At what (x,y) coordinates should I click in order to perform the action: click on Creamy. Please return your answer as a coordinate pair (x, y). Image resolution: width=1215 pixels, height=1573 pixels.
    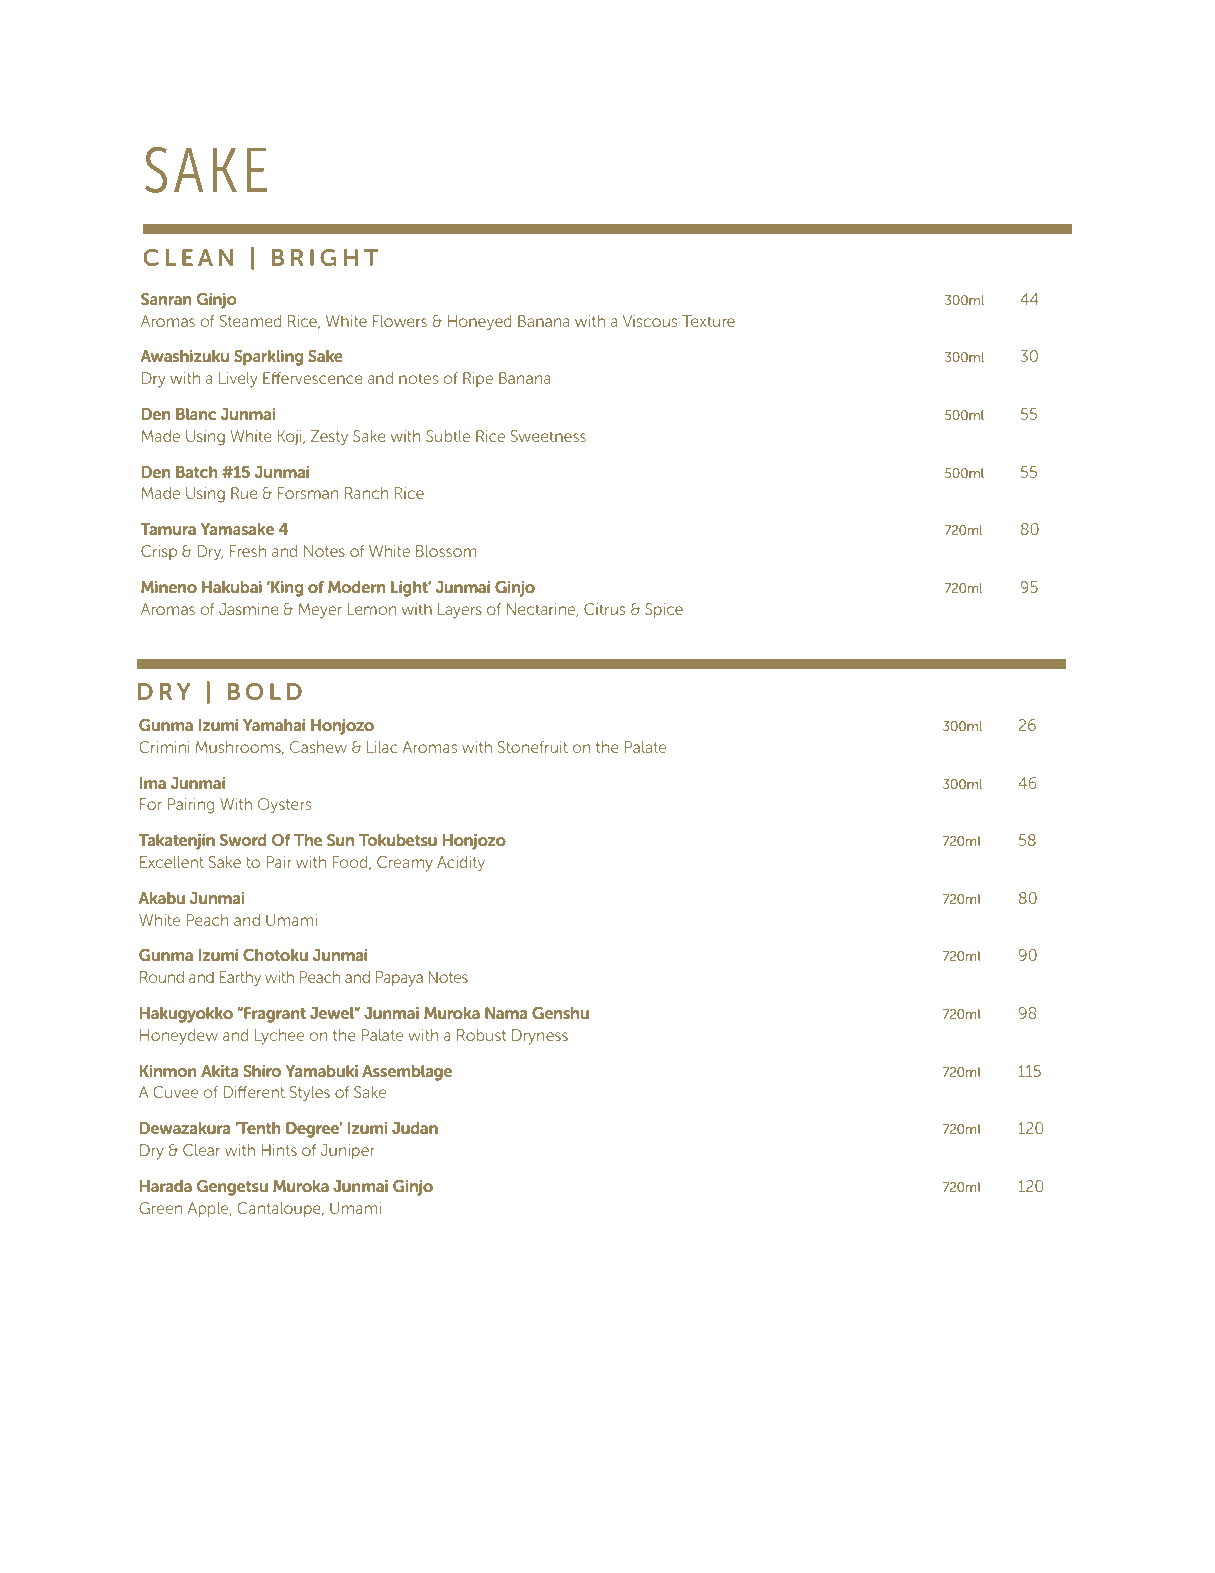
    Looking at the image, I should click on (405, 864).
